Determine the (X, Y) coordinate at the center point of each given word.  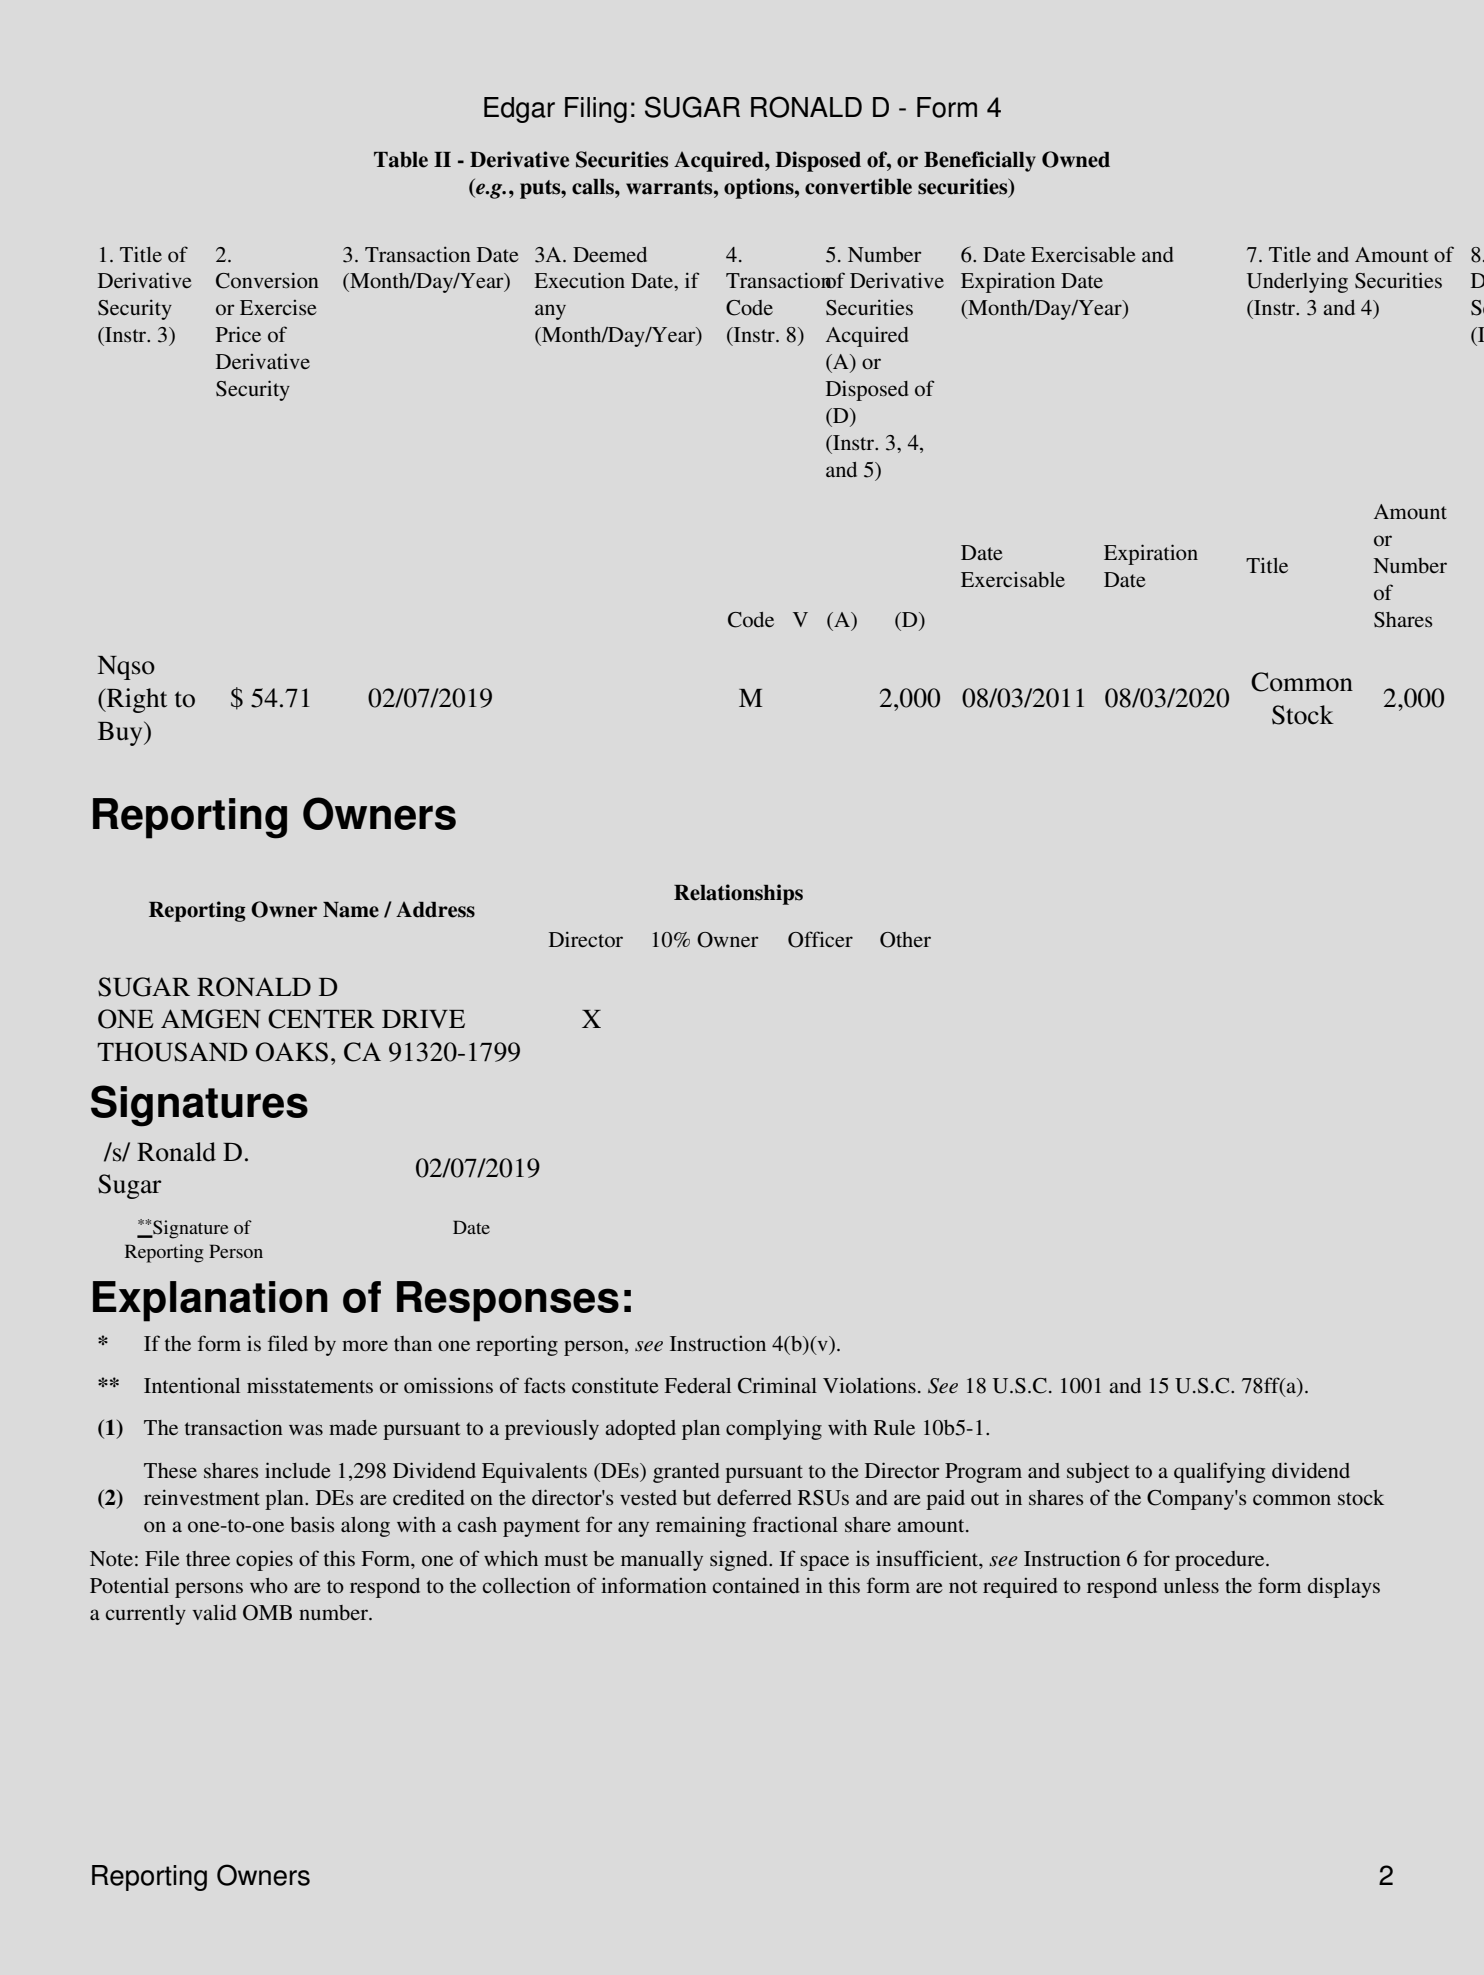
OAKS (292, 1052)
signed (740, 1561)
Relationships (738, 894)
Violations (869, 1385)
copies (264, 1560)
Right (136, 700)
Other (905, 940)
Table (401, 160)
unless (1191, 1585)
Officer (820, 939)
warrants (670, 187)
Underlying (1297, 283)
